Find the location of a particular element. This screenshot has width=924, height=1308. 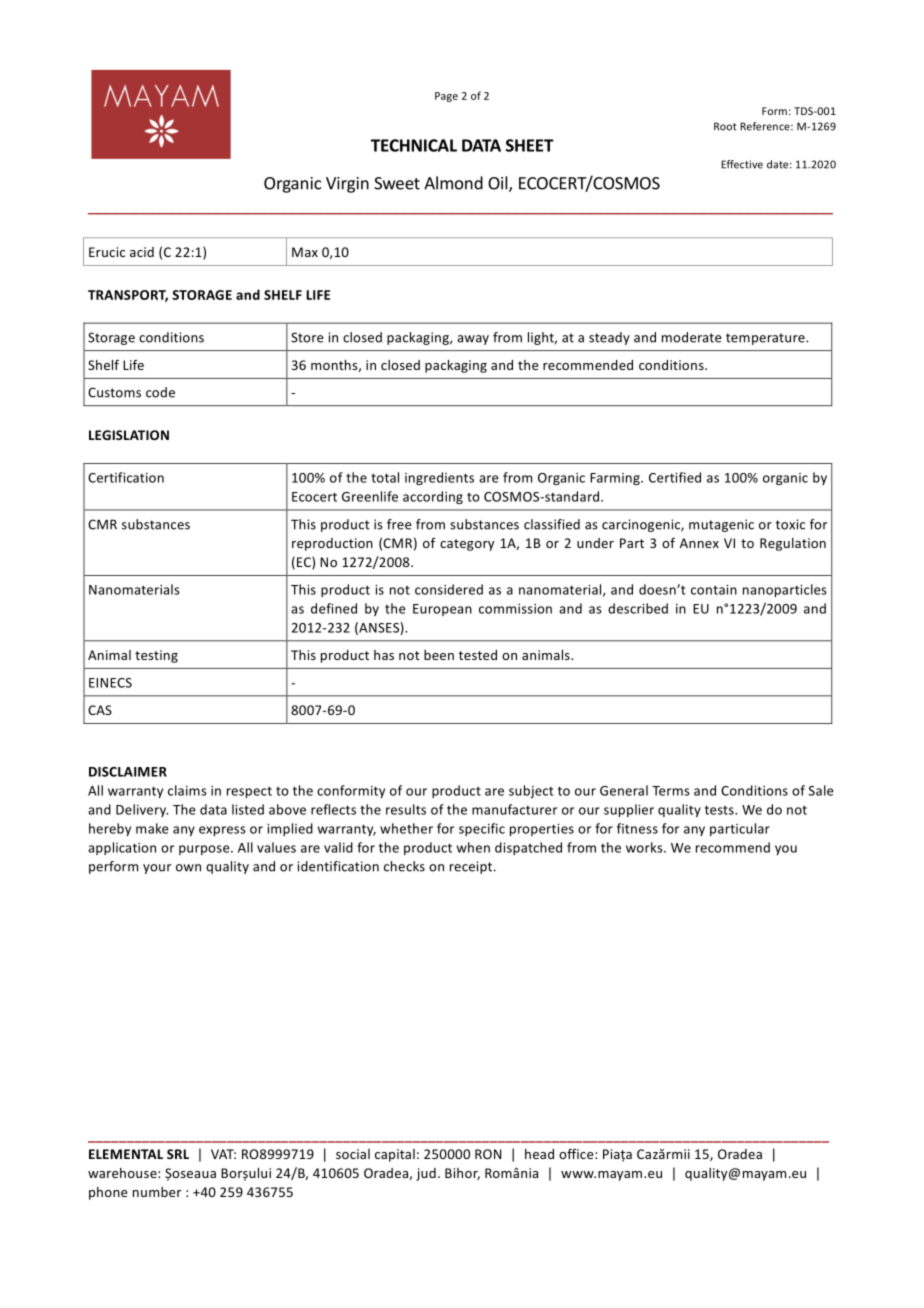

acid is located at coordinates (142, 252).
